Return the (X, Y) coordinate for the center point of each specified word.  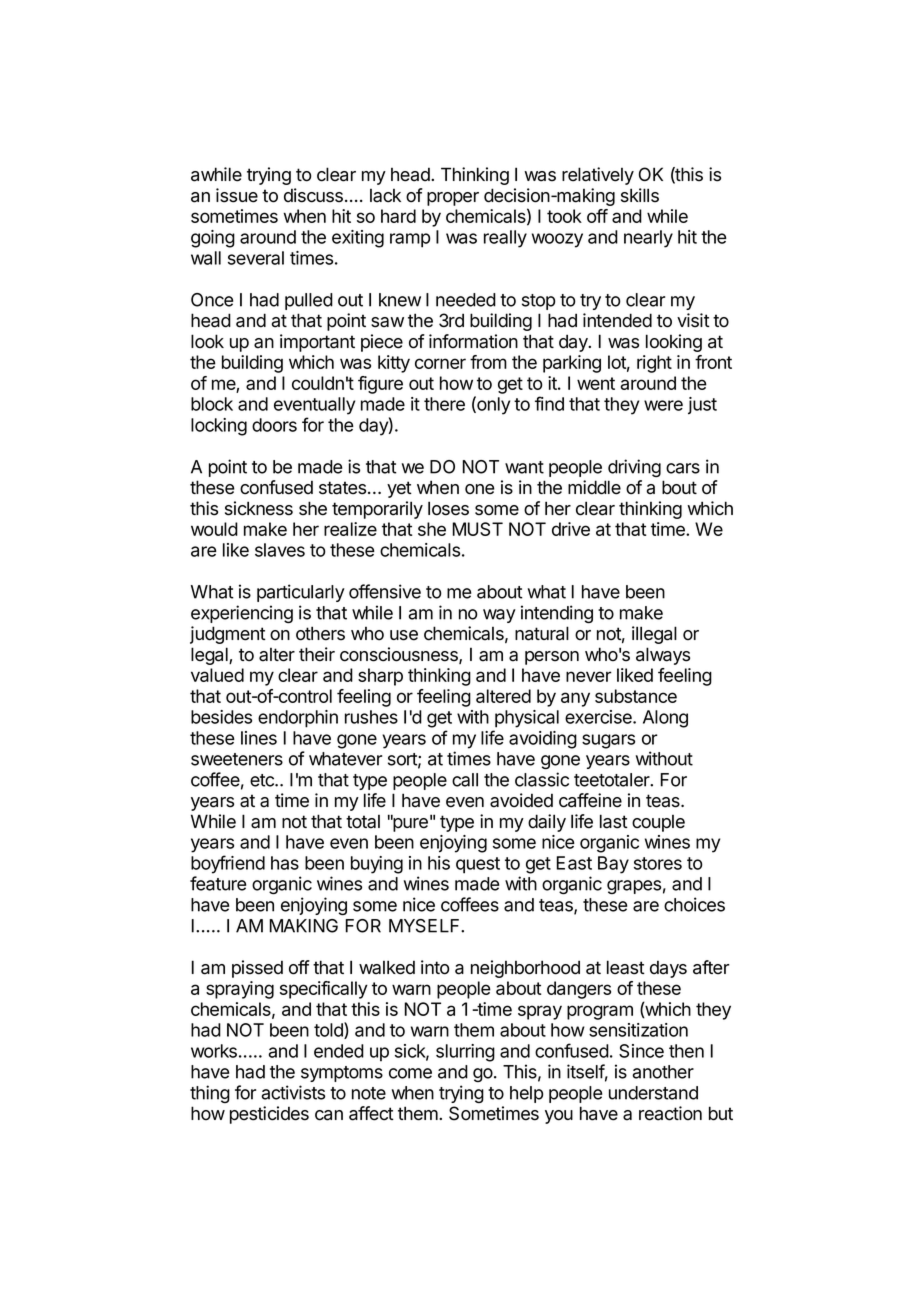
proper (453, 199)
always (663, 656)
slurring (465, 1053)
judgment (228, 635)
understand (653, 1093)
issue (237, 195)
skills (640, 195)
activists (293, 1092)
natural (542, 633)
